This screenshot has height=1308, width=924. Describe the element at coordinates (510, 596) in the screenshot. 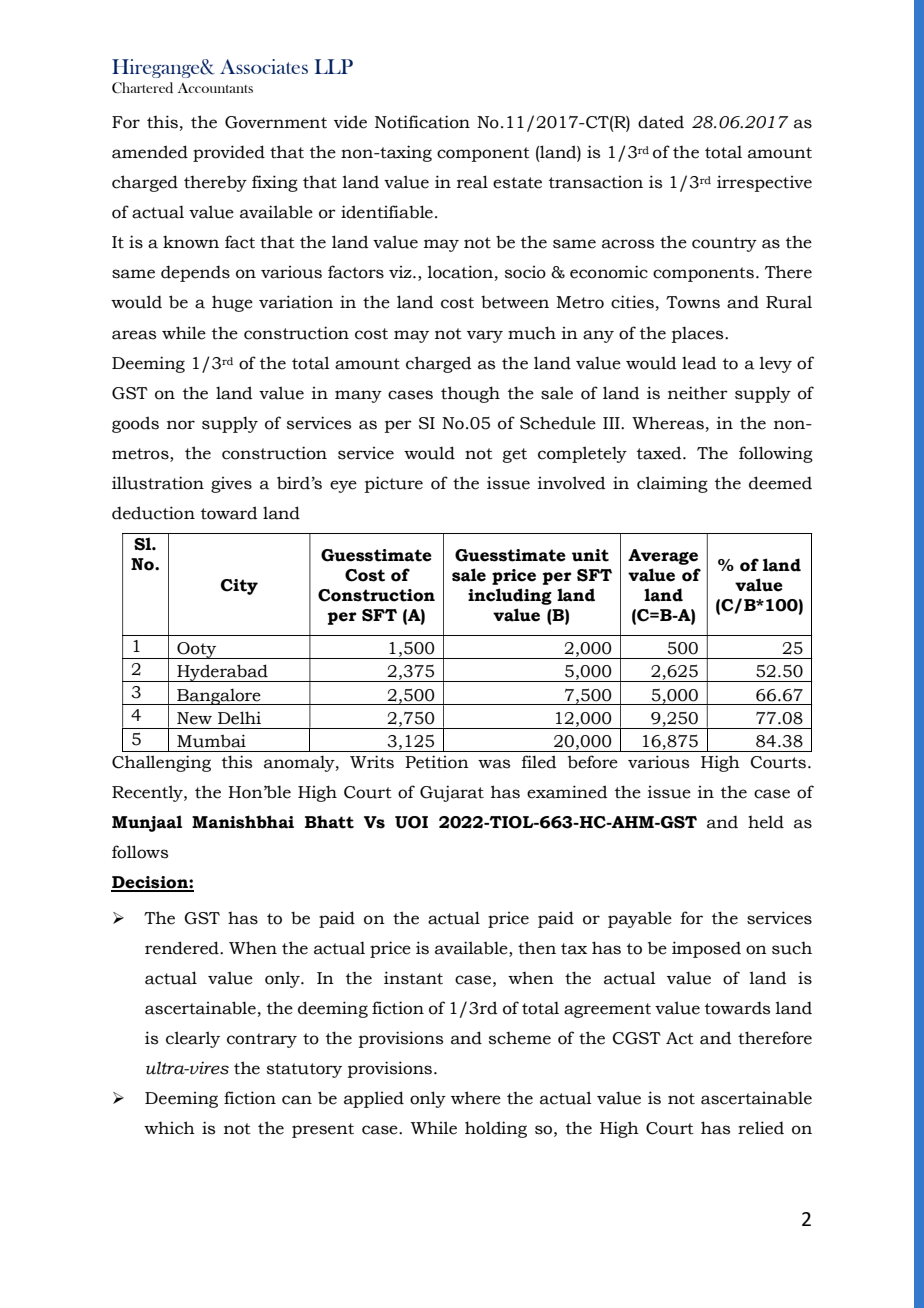

I see `including` at that location.
